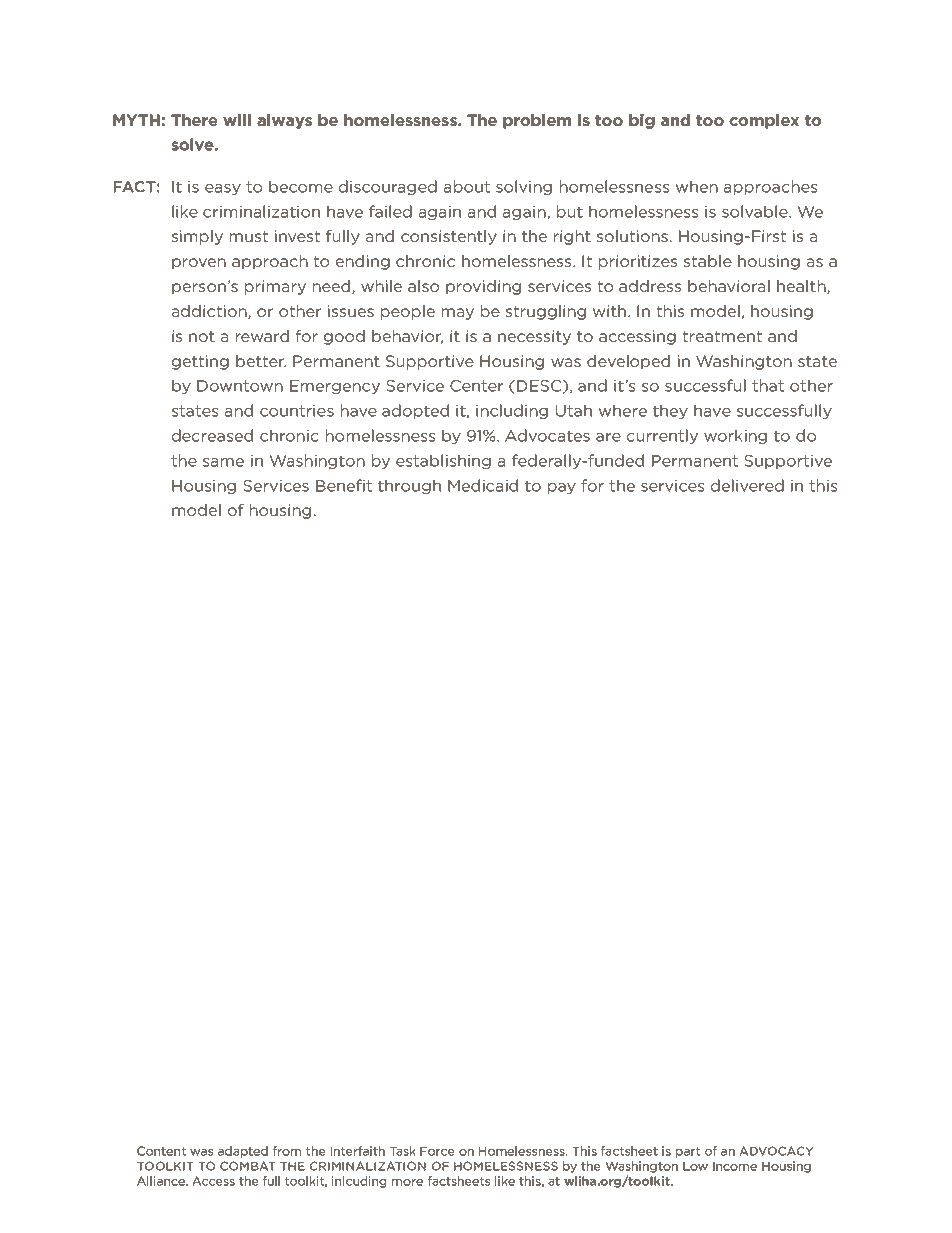  What do you see at coordinates (735, 1166) in the page?
I see `Income` at bounding box center [735, 1166].
